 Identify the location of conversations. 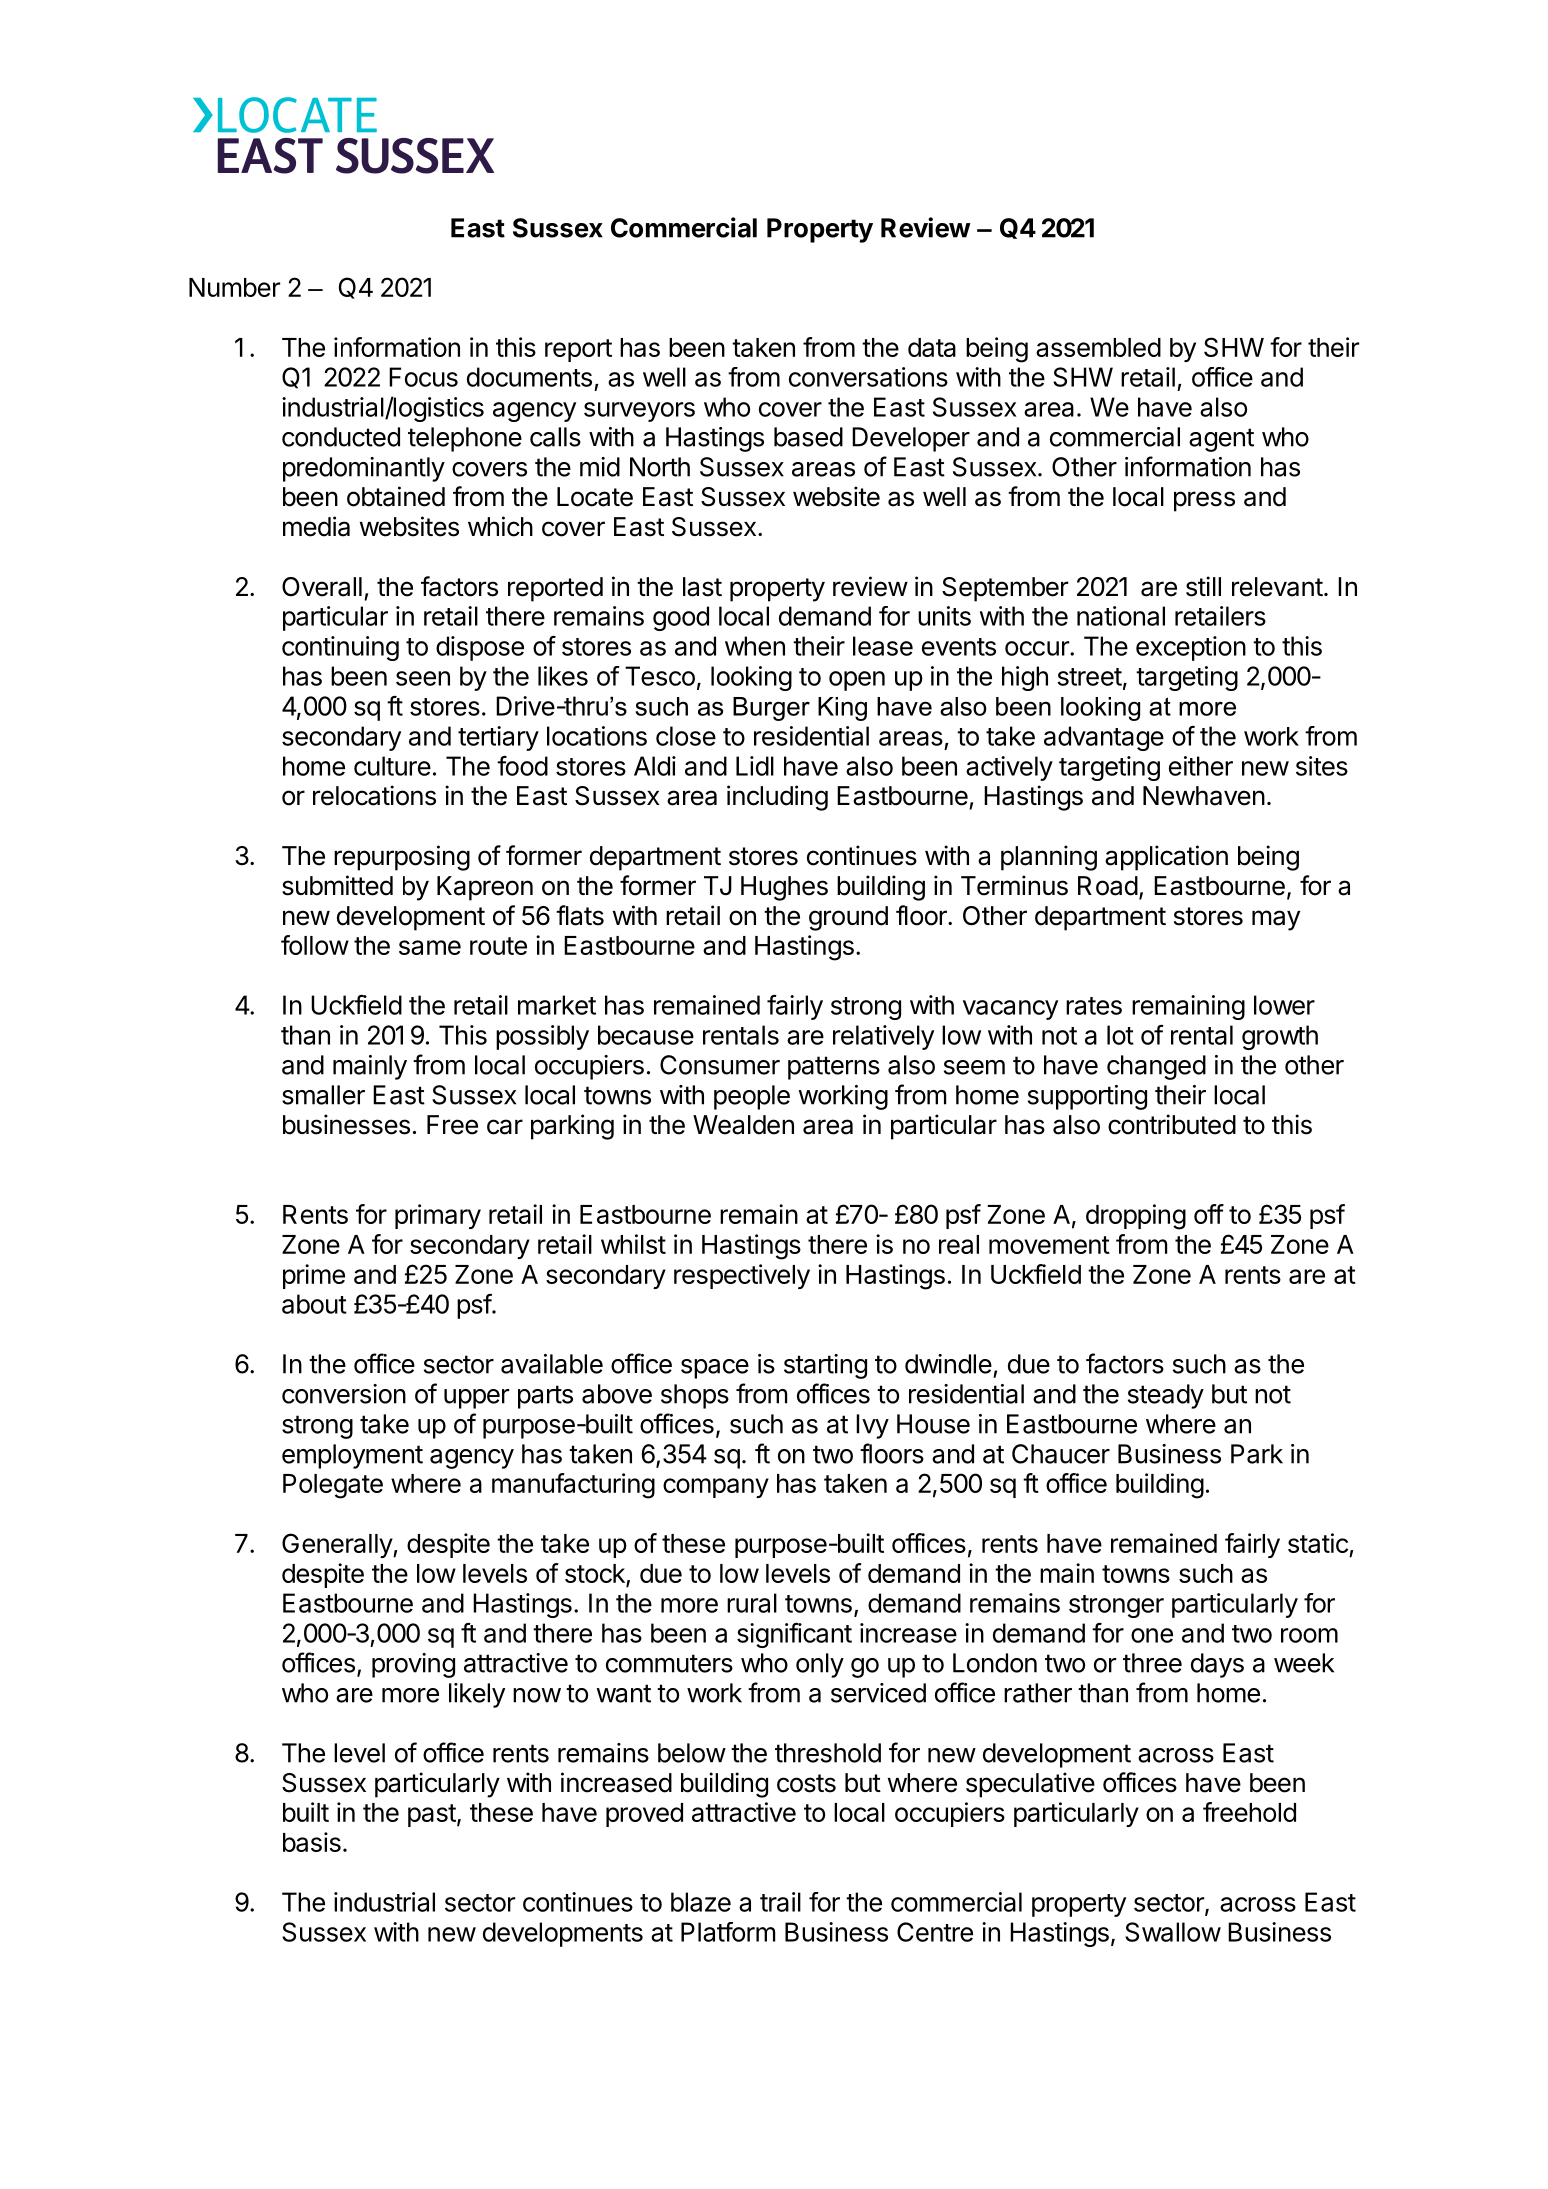
(868, 377).
